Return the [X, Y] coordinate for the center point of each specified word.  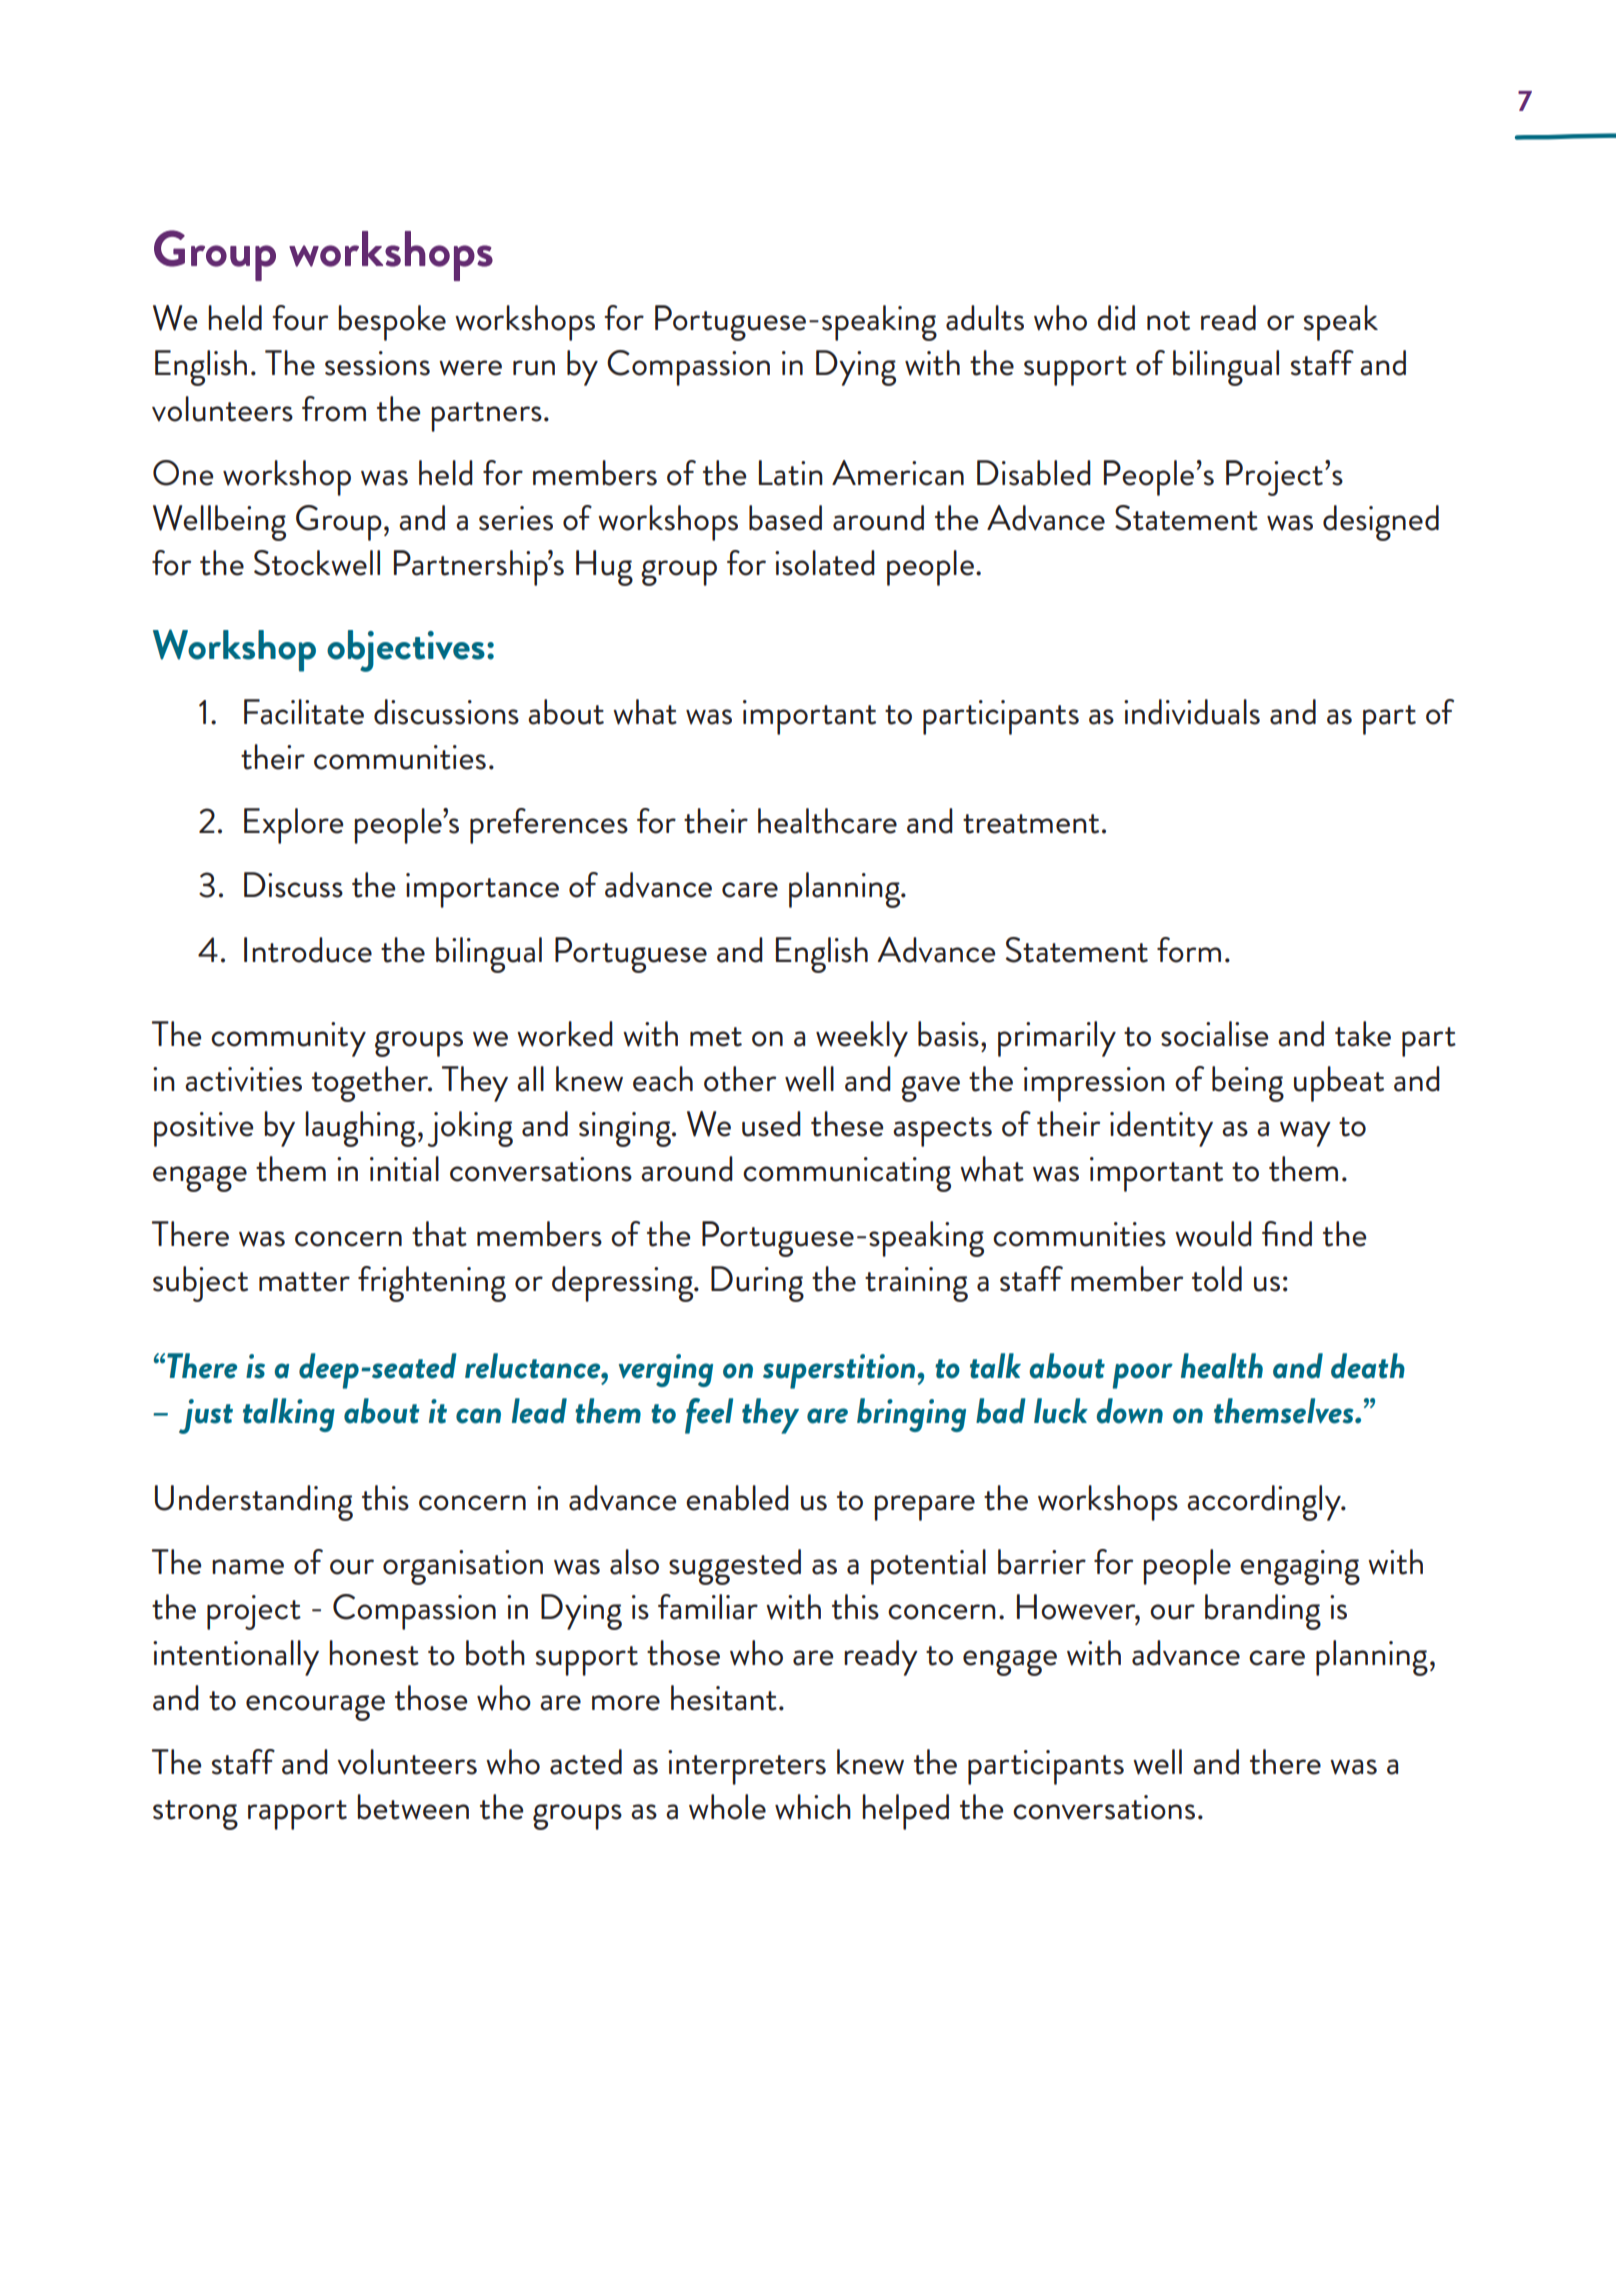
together [371, 1084]
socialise [1214, 1034]
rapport [297, 1815]
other [740, 1079]
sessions [377, 363]
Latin [791, 473]
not [1168, 321]
